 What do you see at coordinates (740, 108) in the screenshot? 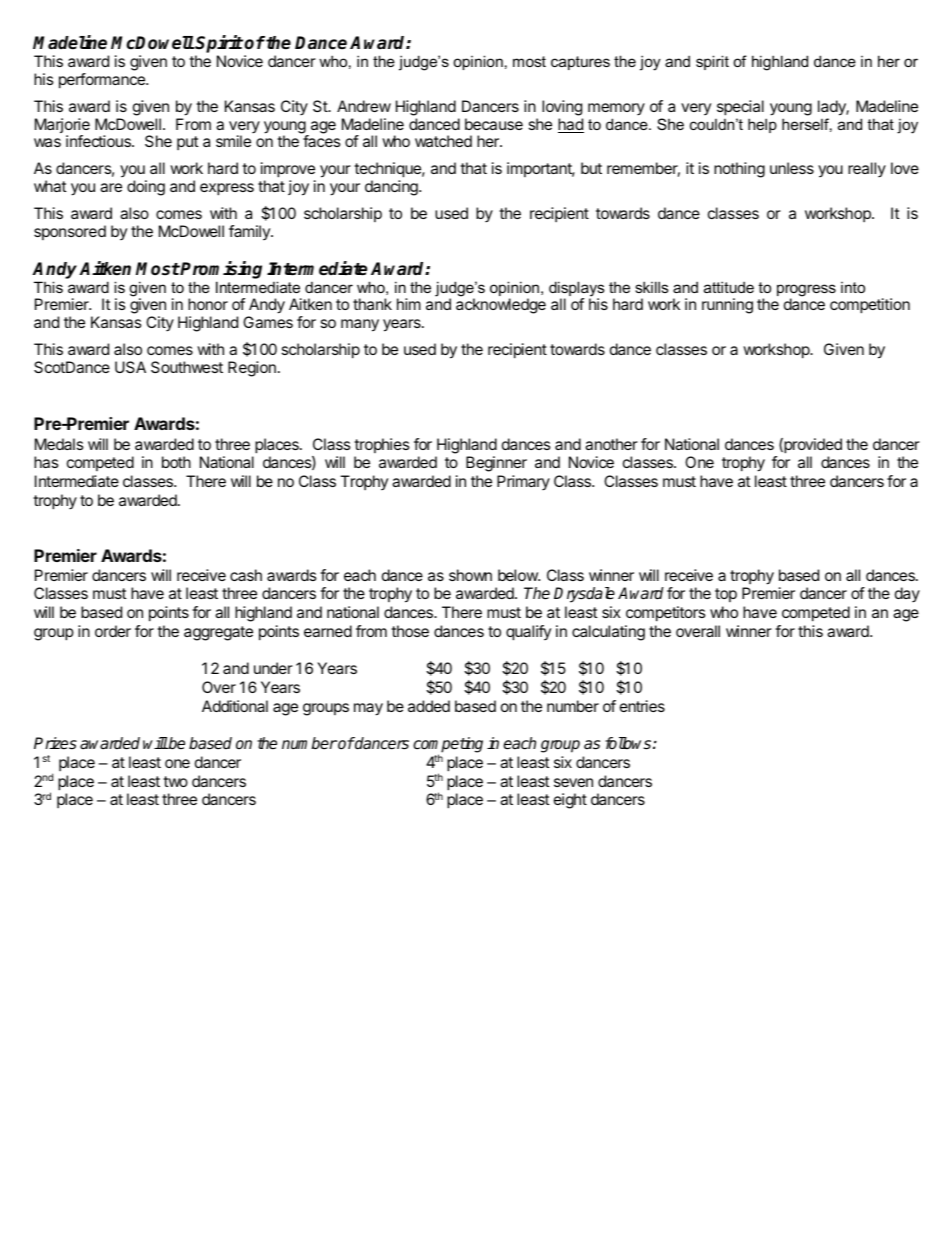
I see `special` at bounding box center [740, 108].
